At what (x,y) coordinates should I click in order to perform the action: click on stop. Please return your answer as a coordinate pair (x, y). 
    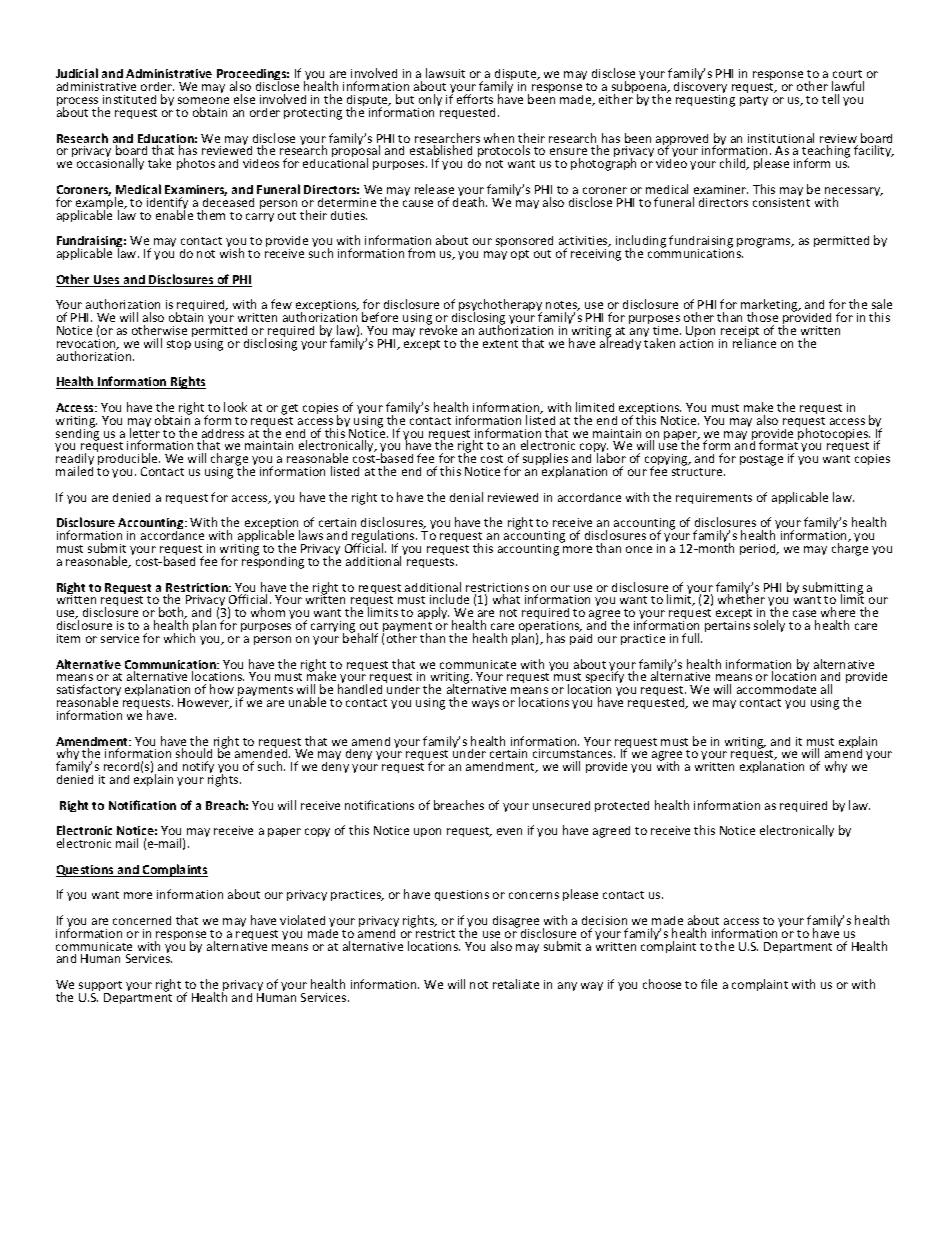
    Looking at the image, I should click on (179, 345).
